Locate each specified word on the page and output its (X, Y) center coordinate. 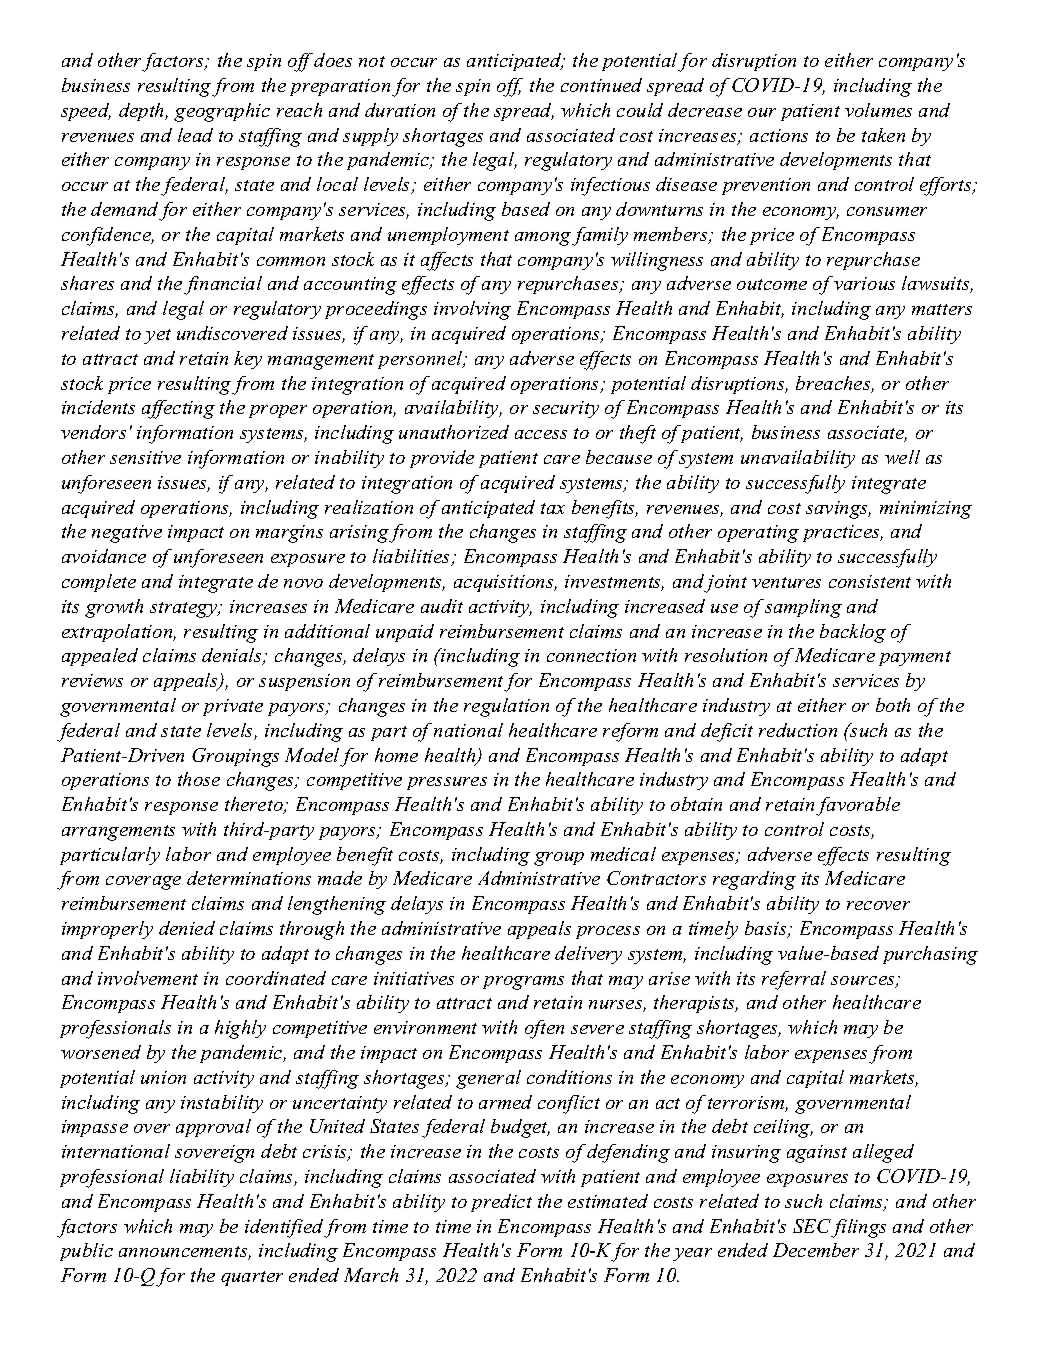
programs (523, 983)
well (902, 457)
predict (501, 1203)
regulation (506, 707)
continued (601, 85)
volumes (878, 110)
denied (187, 928)
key (248, 360)
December (816, 1250)
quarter (252, 1278)
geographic (222, 112)
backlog (853, 633)
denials (233, 656)
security (566, 409)
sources (864, 982)
